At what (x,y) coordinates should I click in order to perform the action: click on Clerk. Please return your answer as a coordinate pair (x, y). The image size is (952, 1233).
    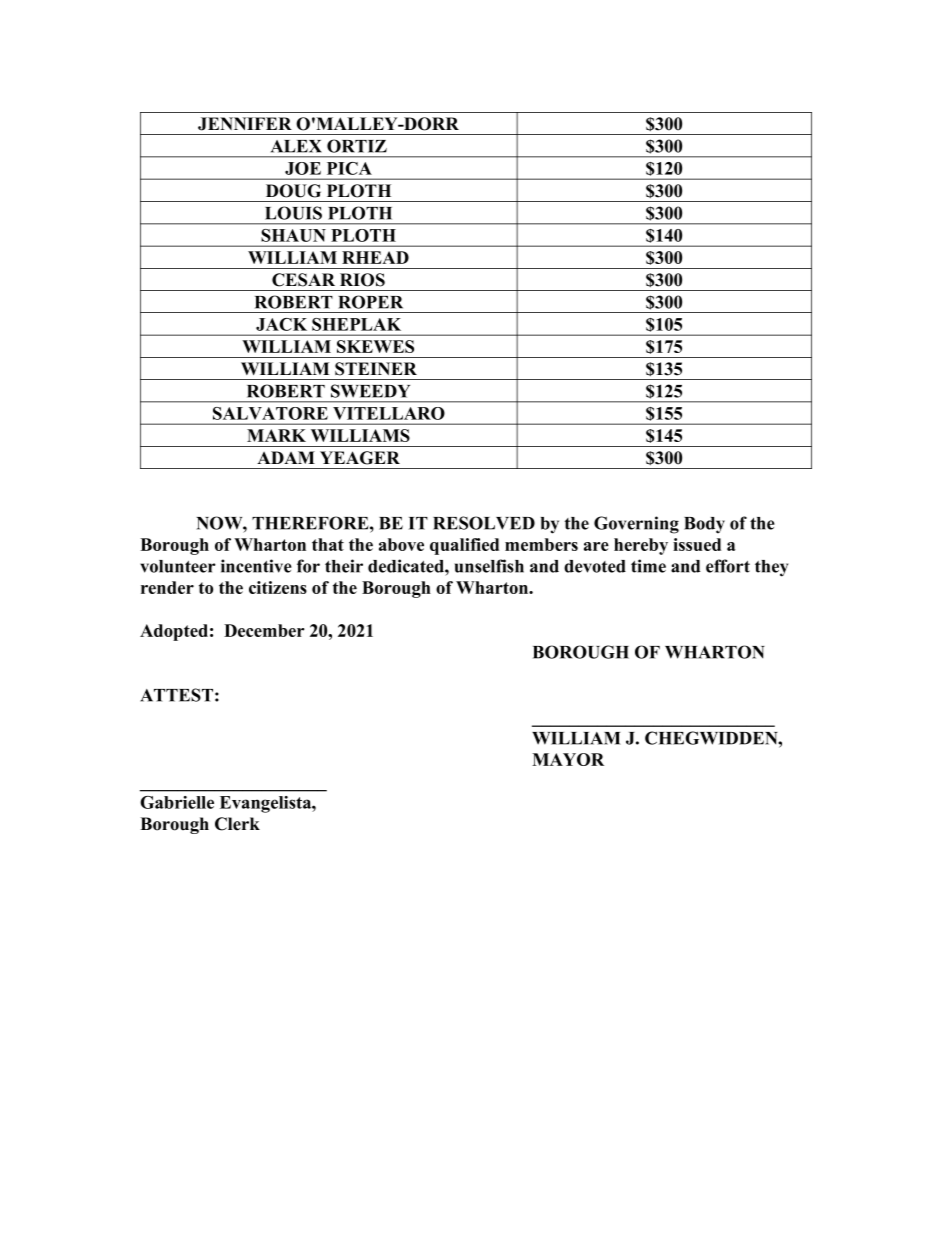
    Looking at the image, I should click on (237, 824).
